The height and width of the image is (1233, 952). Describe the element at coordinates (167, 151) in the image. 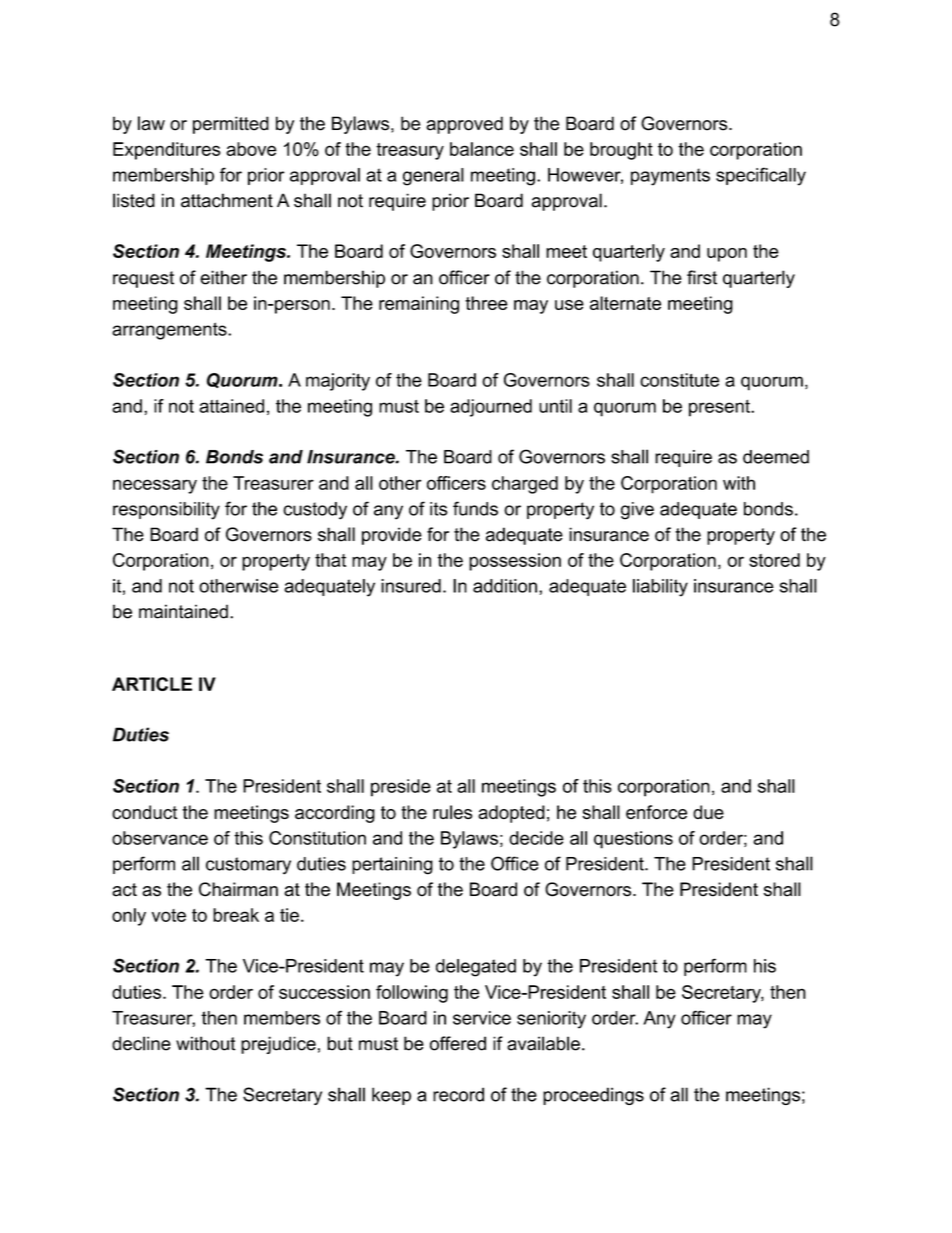

I see `Expenditures` at that location.
